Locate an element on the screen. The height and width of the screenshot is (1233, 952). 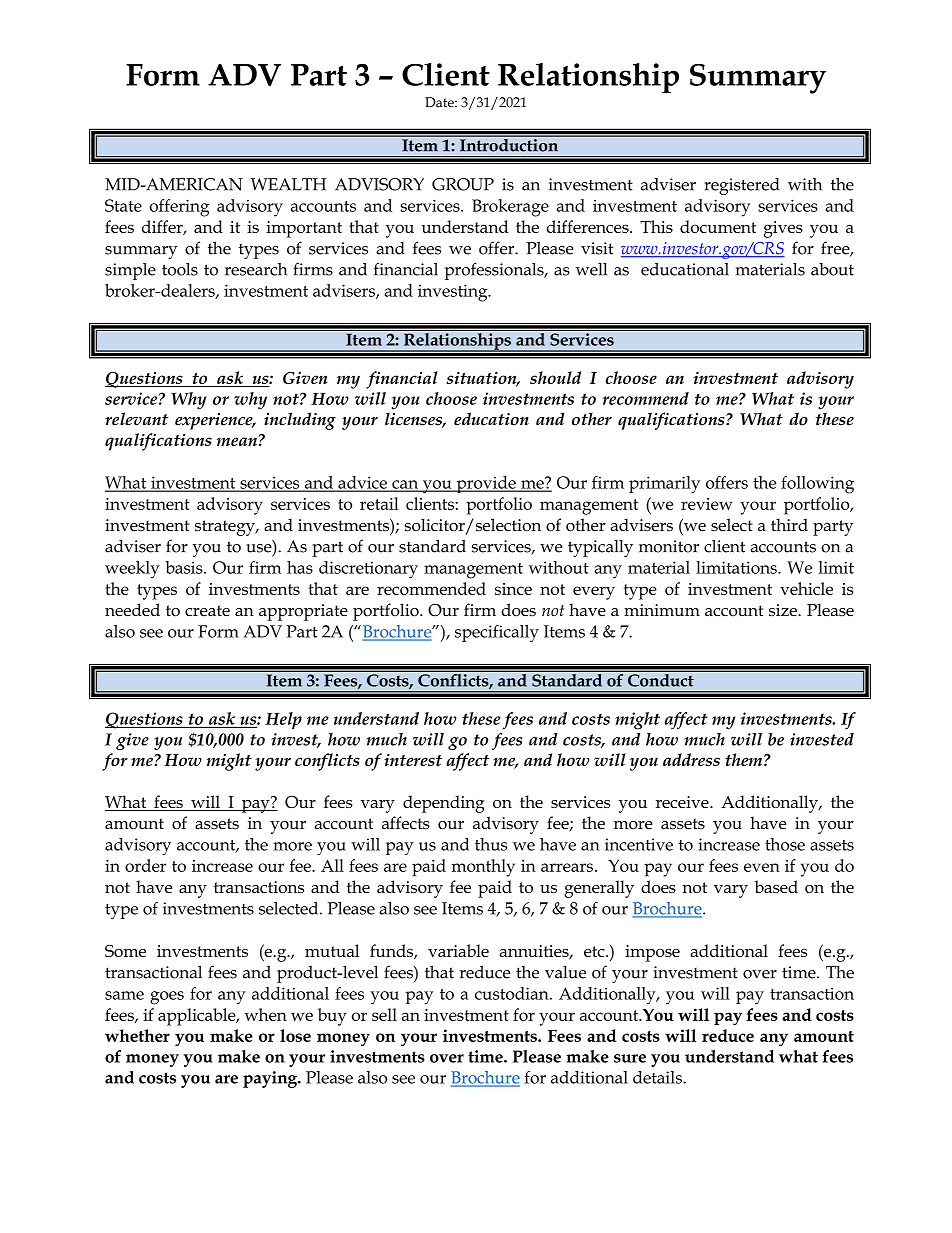
registered is located at coordinates (742, 186).
